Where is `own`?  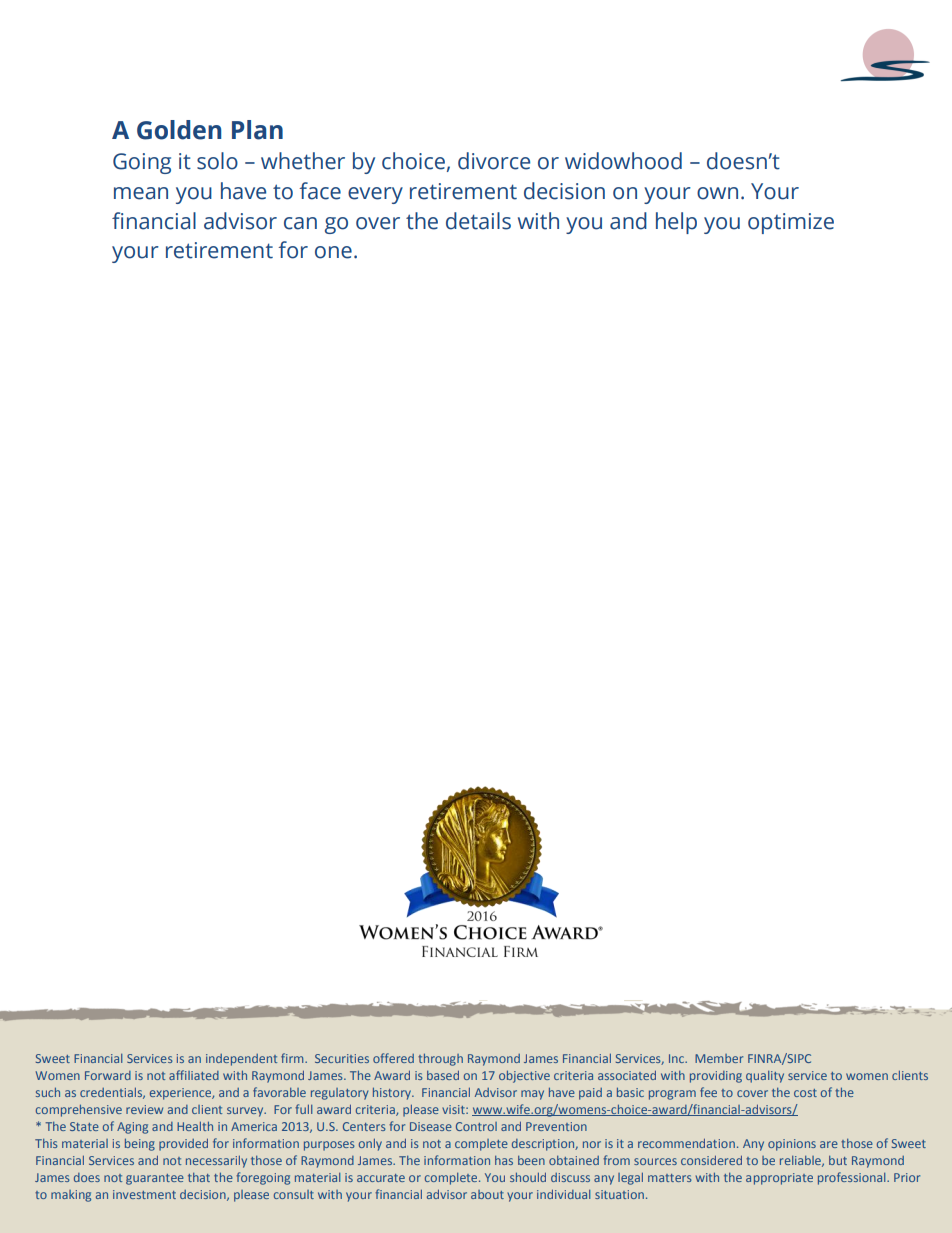
own is located at coordinates (717, 193).
